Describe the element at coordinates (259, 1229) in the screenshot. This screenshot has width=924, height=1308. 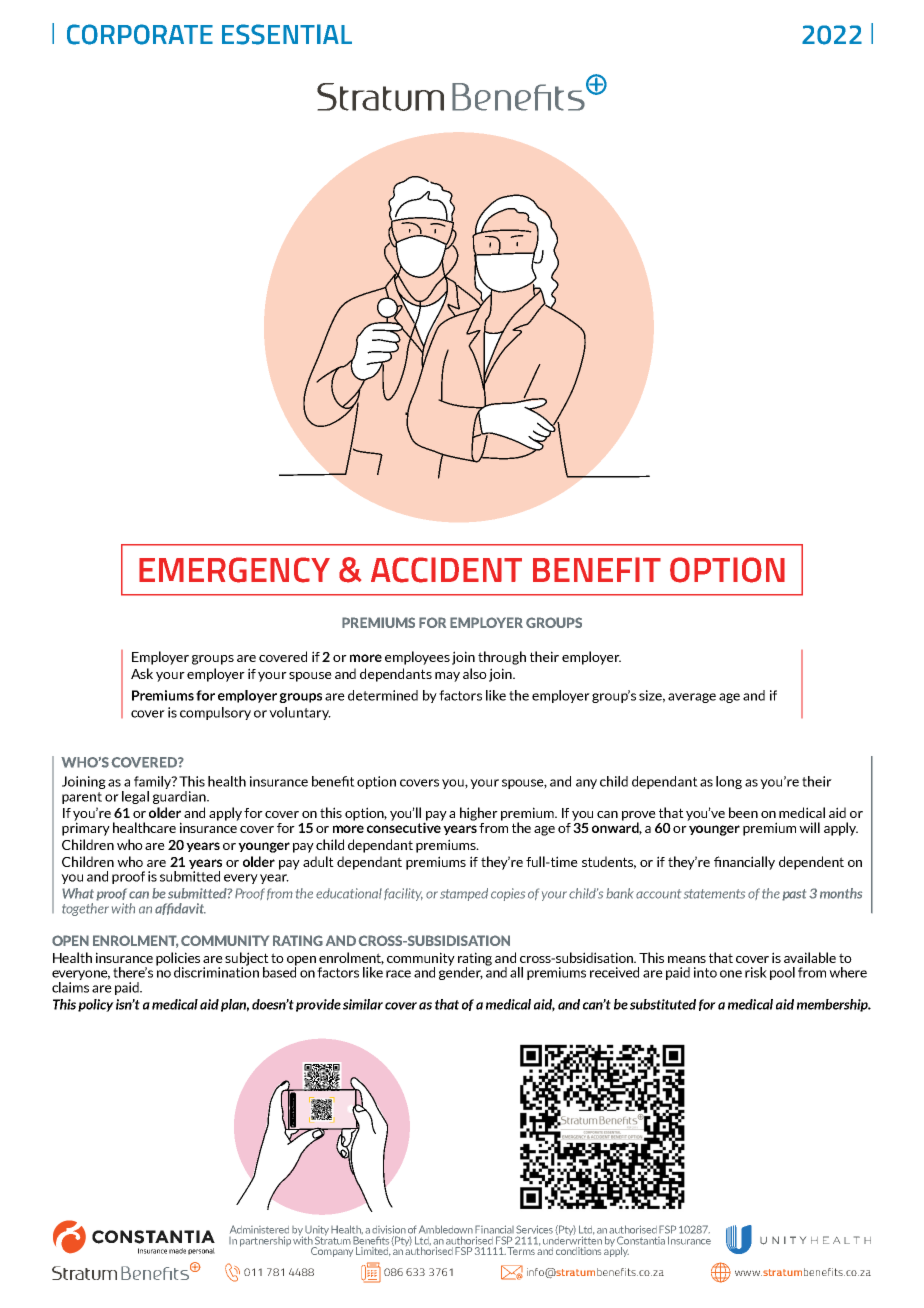
I see `Administered` at that location.
